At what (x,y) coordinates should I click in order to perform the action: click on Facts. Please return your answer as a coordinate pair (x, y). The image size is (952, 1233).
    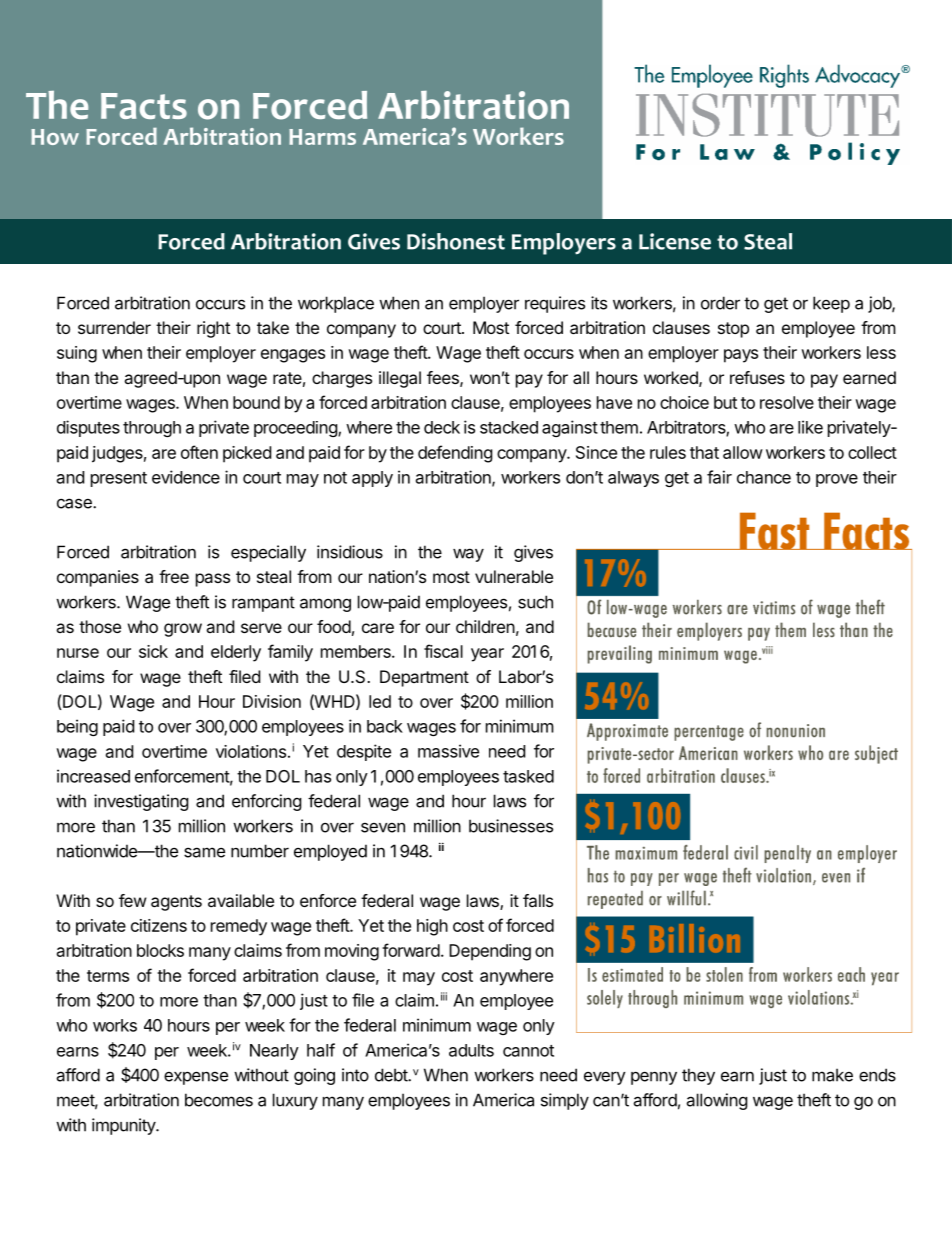
    Looking at the image, I should click on (144, 106).
